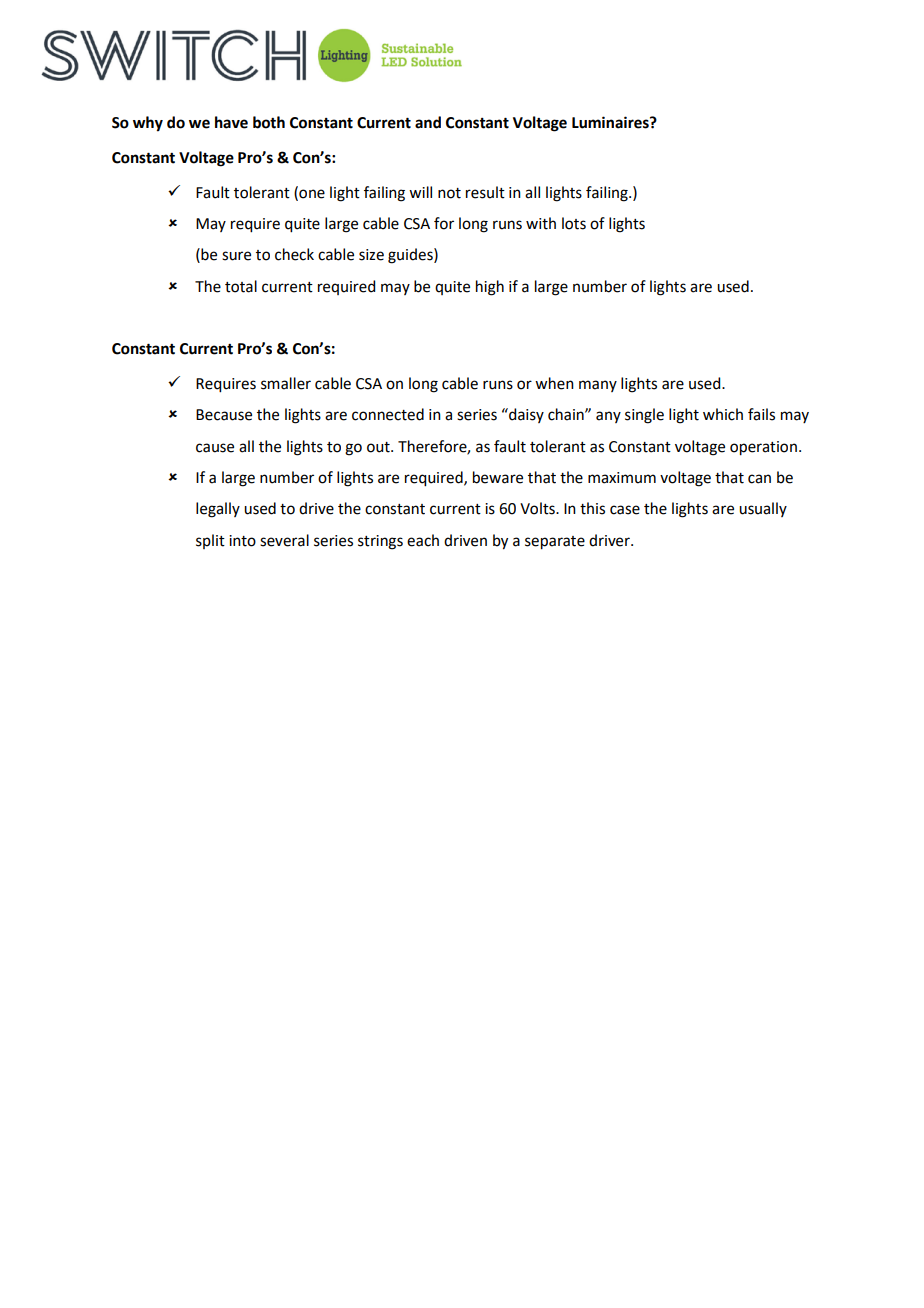  I want to click on each, so click(423, 540).
